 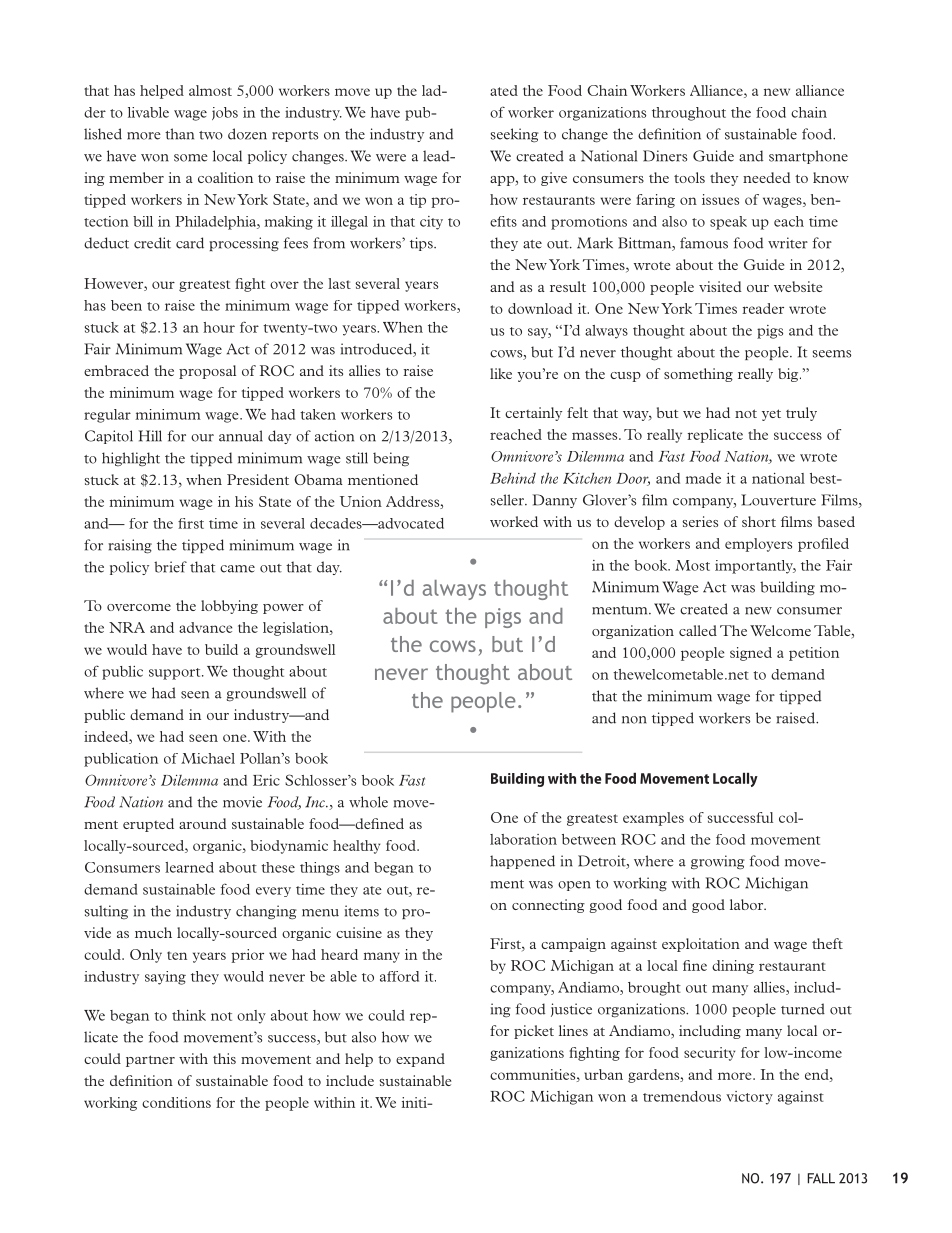 What do you see at coordinates (514, 521) in the screenshot?
I see `worked` at bounding box center [514, 521].
